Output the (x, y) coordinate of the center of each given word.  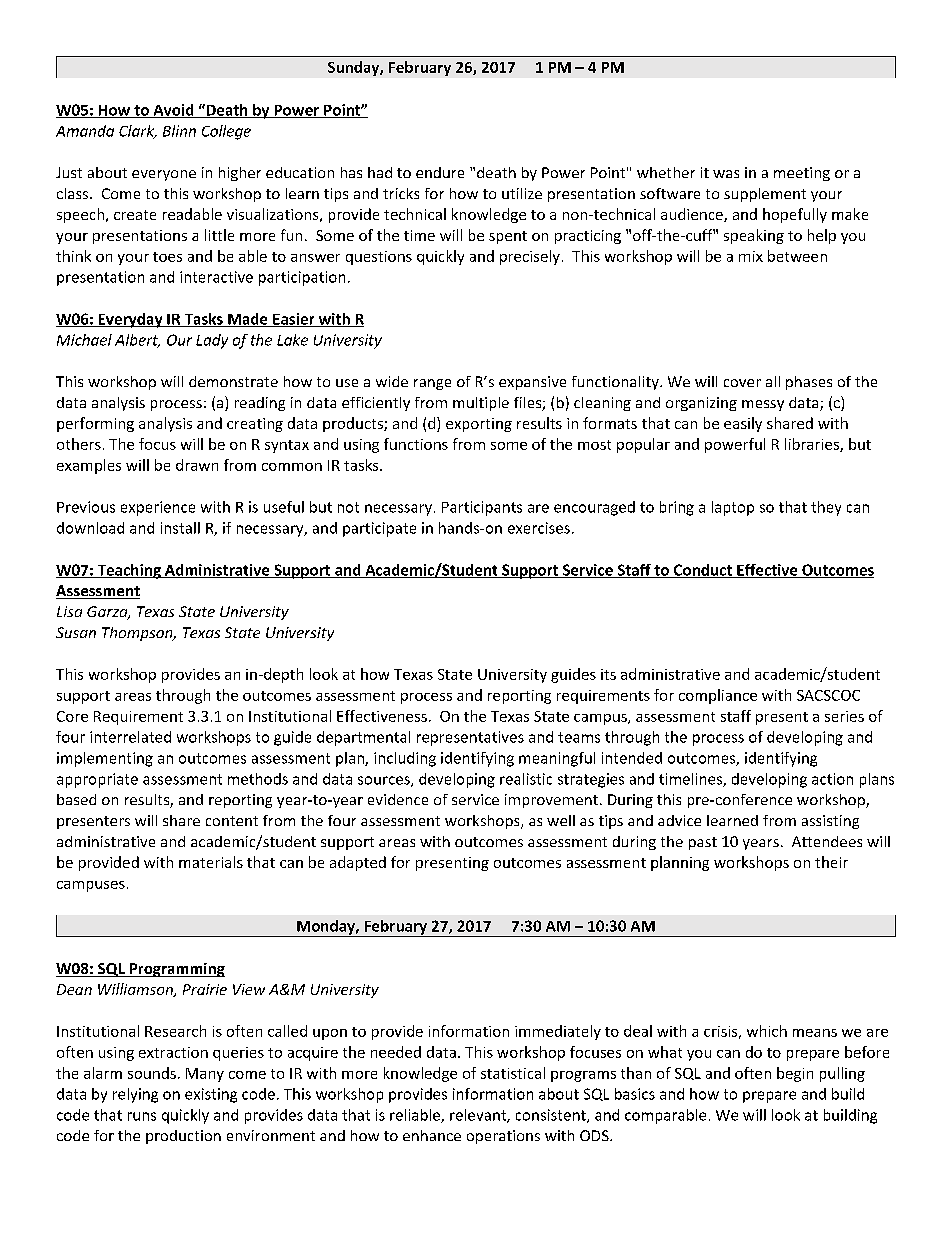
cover (742, 383)
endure (440, 172)
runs (142, 1116)
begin (795, 1074)
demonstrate (233, 381)
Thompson (138, 634)
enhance (432, 1135)
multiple (481, 404)
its (608, 674)
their (831, 862)
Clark (138, 132)
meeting (802, 174)
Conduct (703, 571)
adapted (358, 863)
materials (211, 862)
